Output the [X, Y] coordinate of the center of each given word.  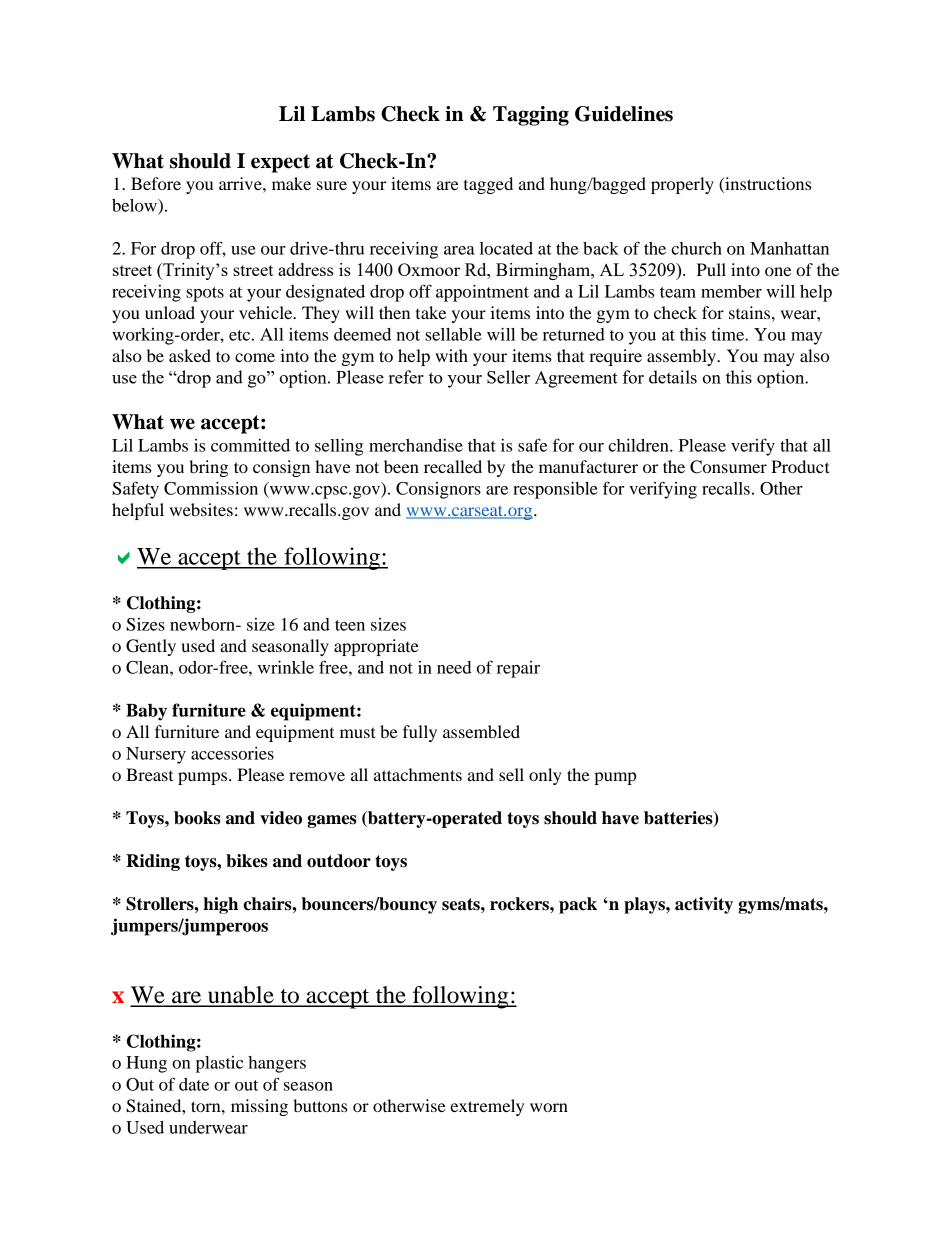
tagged [488, 185]
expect [280, 163]
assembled [481, 731]
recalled [453, 466]
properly [682, 185]
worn [549, 1107]
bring [208, 468]
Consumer [728, 467]
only [545, 776]
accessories [232, 753]
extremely [487, 1107]
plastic [219, 1064]
